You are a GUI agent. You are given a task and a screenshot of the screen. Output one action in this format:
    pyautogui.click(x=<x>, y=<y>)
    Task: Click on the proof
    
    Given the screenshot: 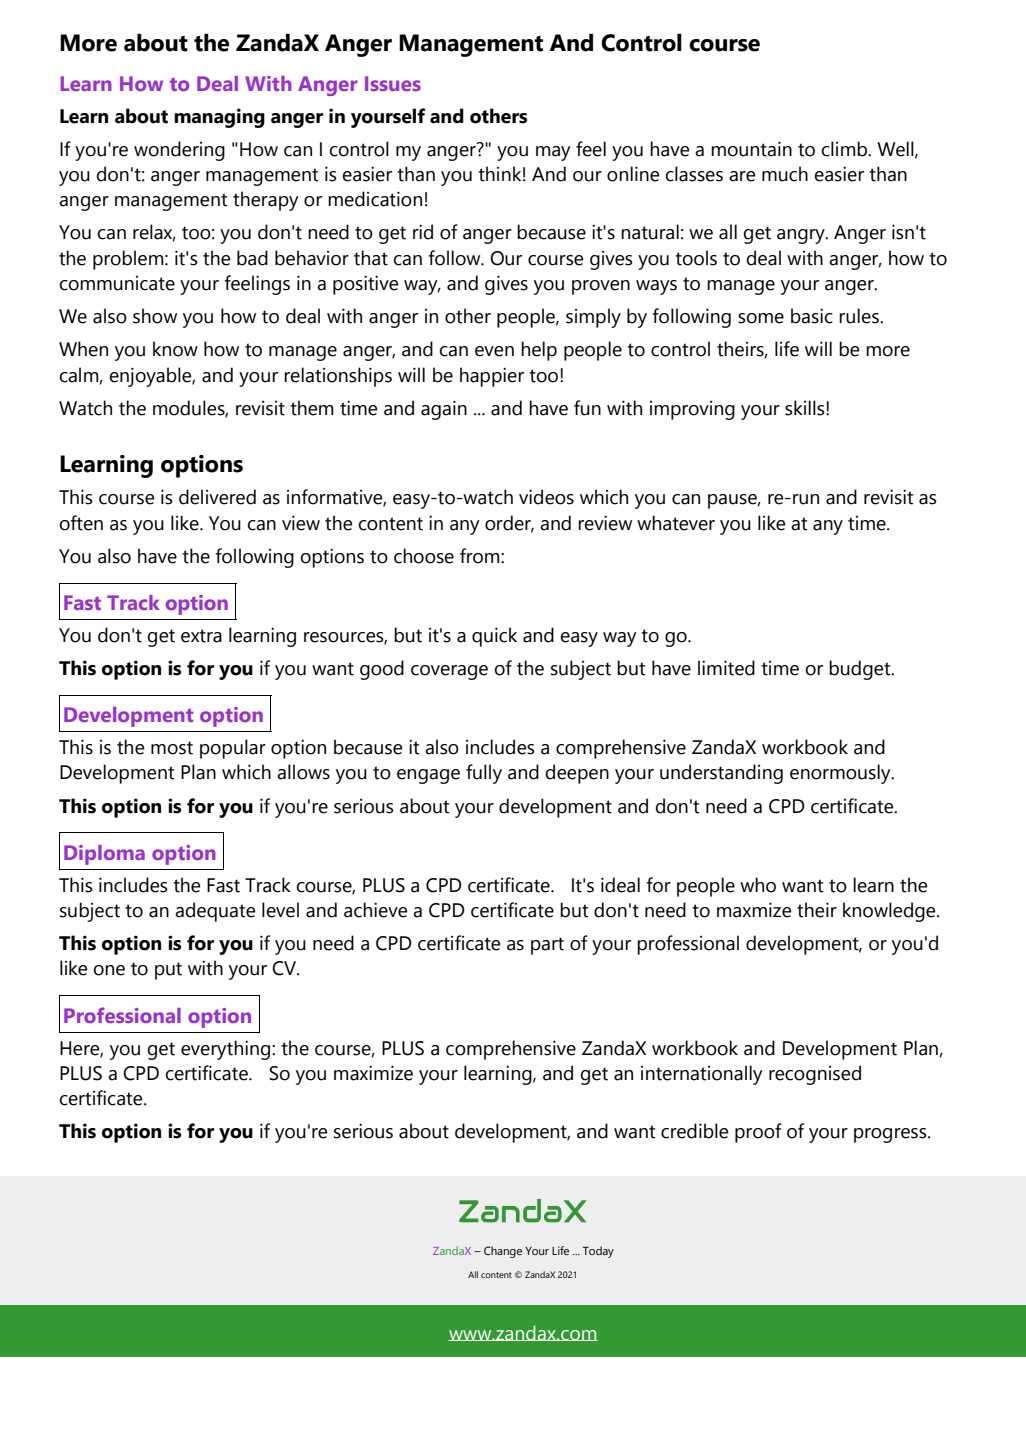 What is the action you would take?
    pyautogui.click(x=758, y=1133)
